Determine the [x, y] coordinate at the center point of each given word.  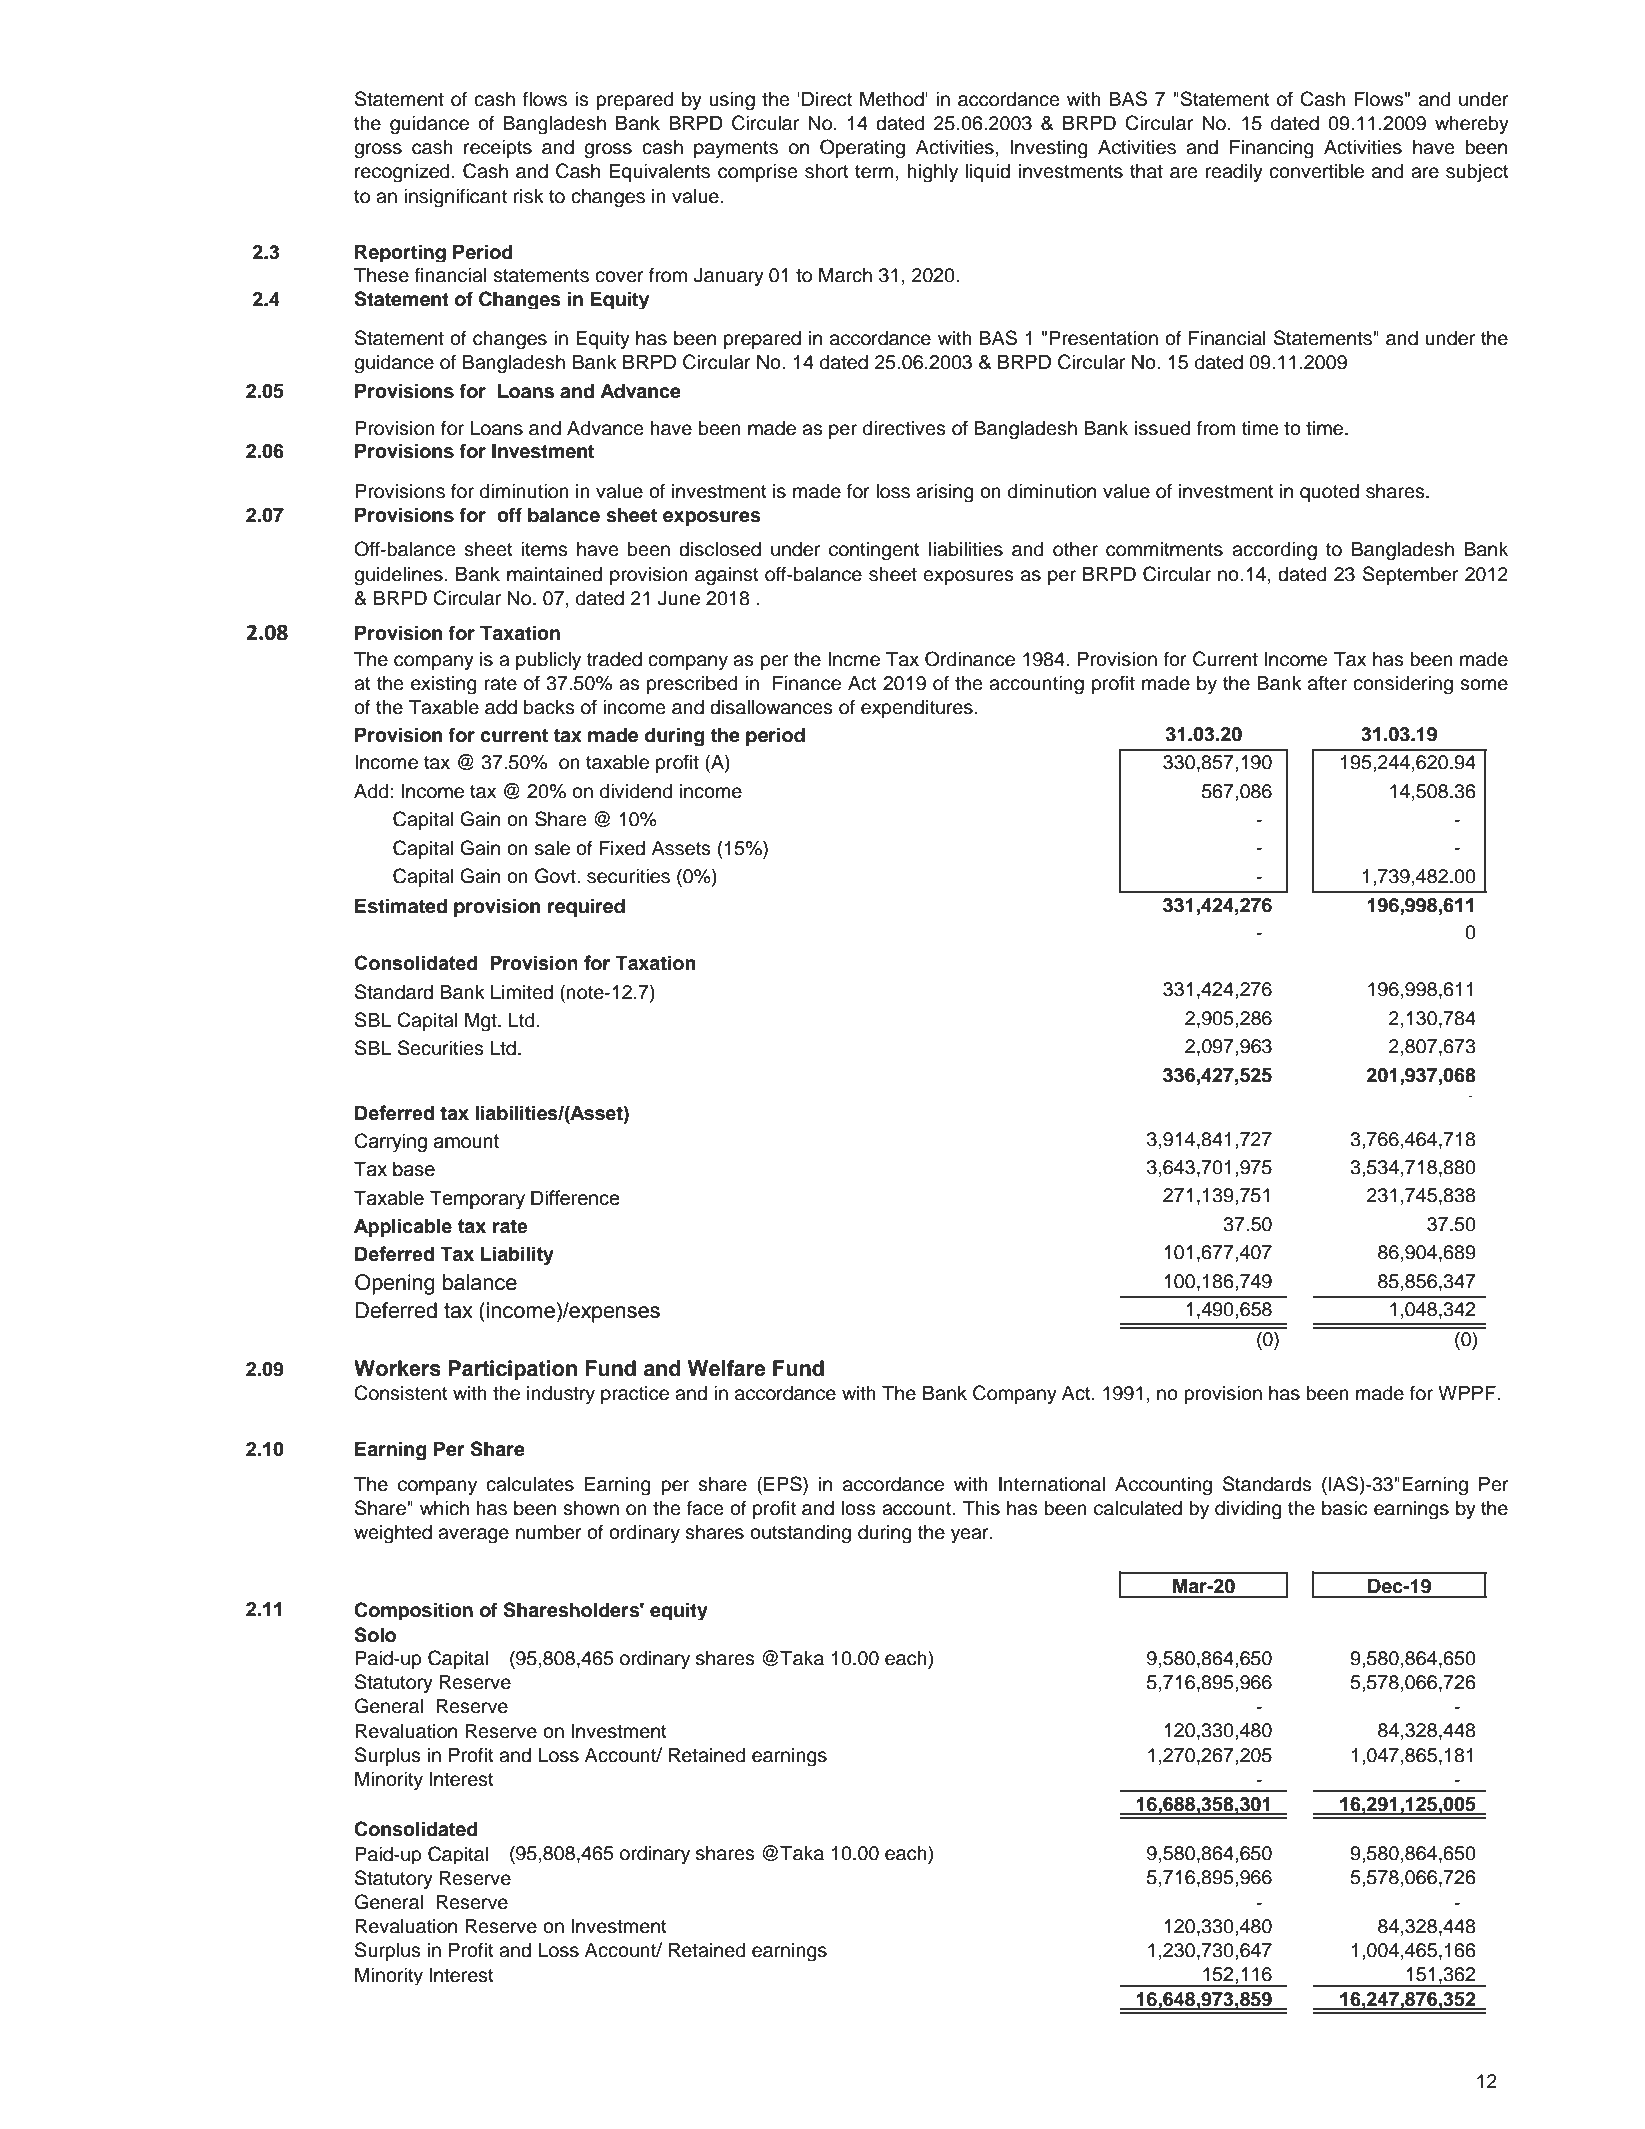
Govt [556, 876]
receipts [498, 149]
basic [1345, 1508]
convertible [1316, 171]
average [473, 1536]
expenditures [917, 709]
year [971, 1536]
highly [933, 173]
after [1327, 683]
